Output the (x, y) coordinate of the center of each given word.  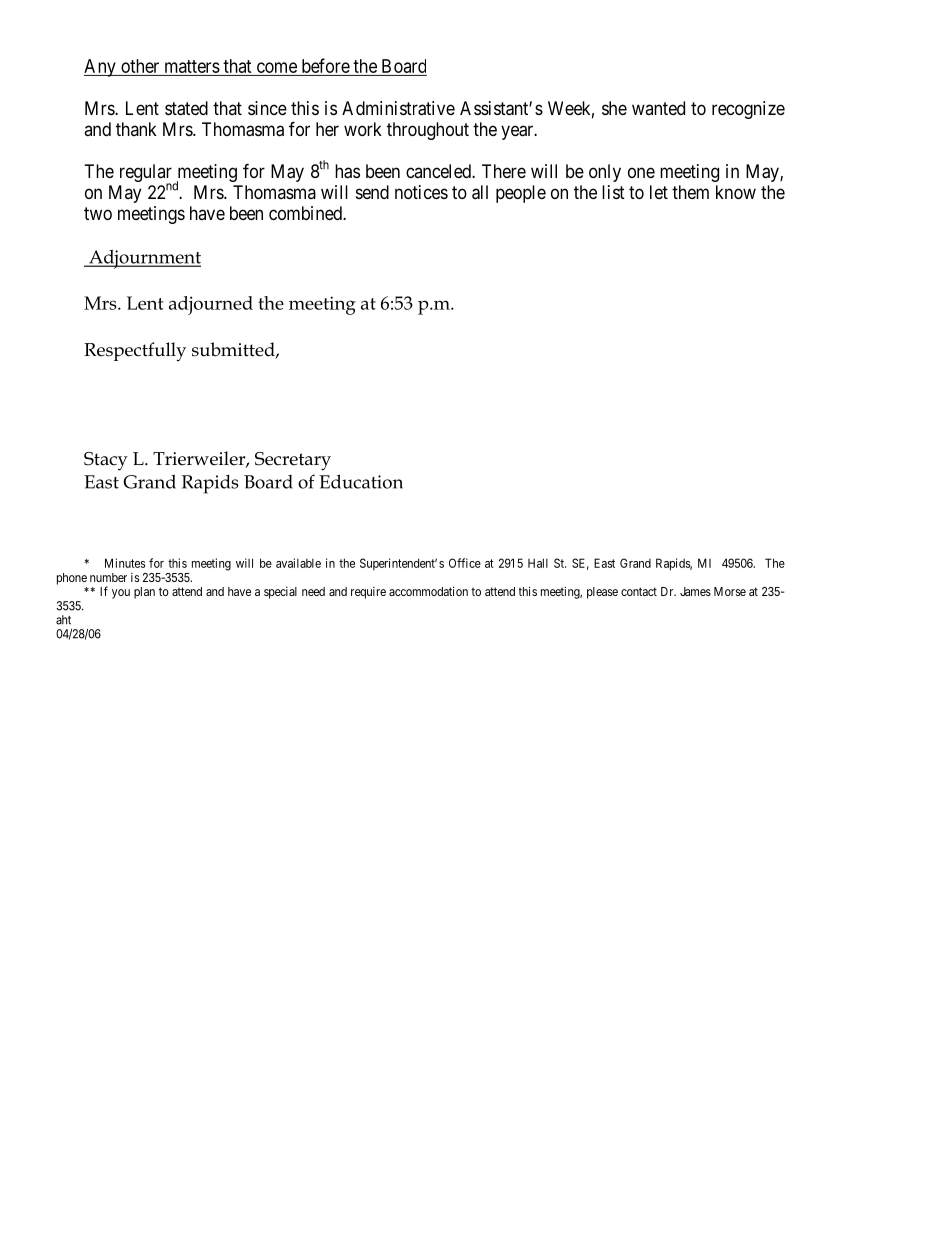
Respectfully (135, 352)
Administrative (398, 108)
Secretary (293, 461)
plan (144, 593)
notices (421, 192)
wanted (658, 108)
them (690, 192)
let (659, 192)
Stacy (106, 461)
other (140, 66)
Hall (538, 563)
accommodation (428, 591)
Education (361, 481)
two (98, 213)
